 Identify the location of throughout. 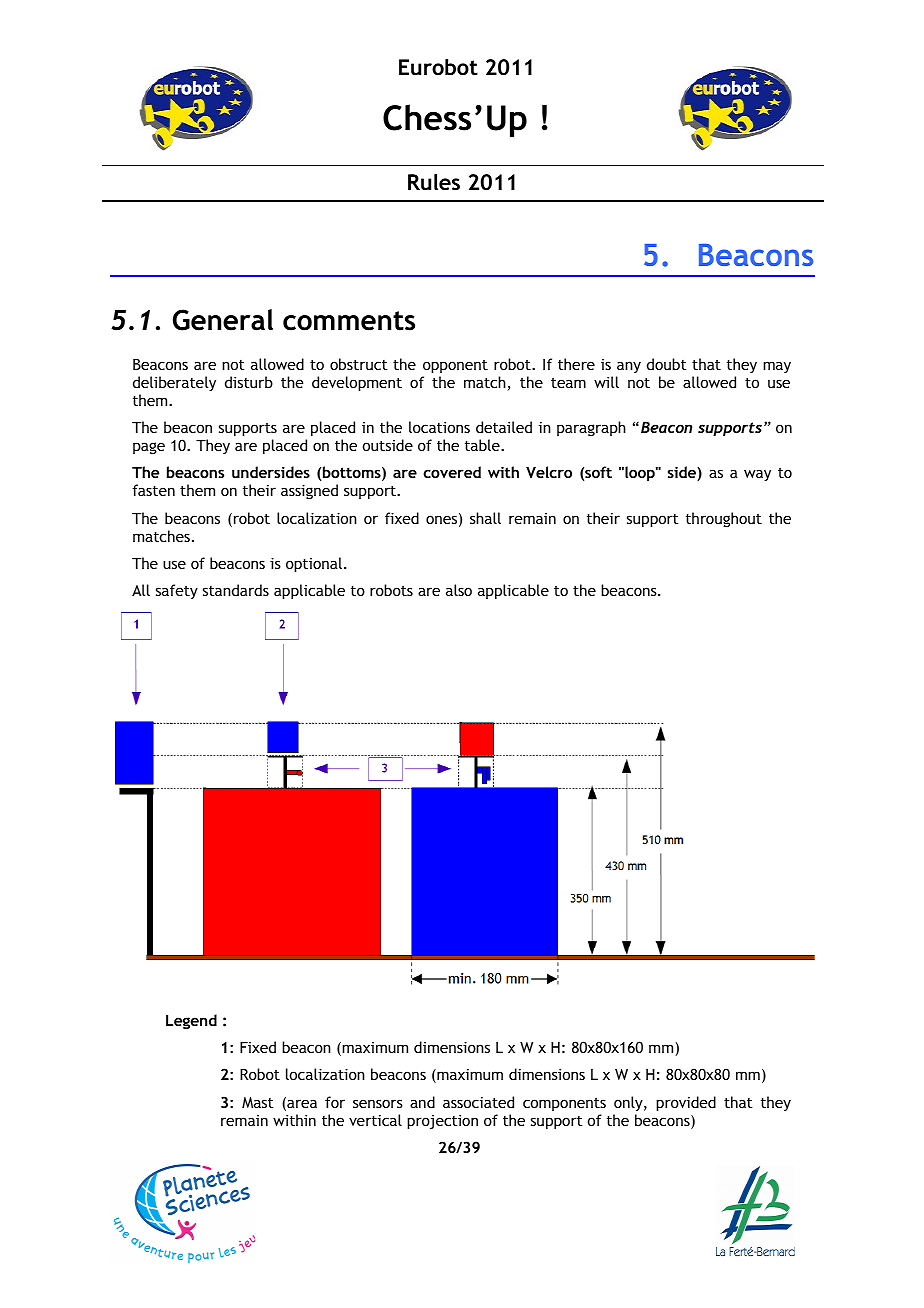
(724, 519).
